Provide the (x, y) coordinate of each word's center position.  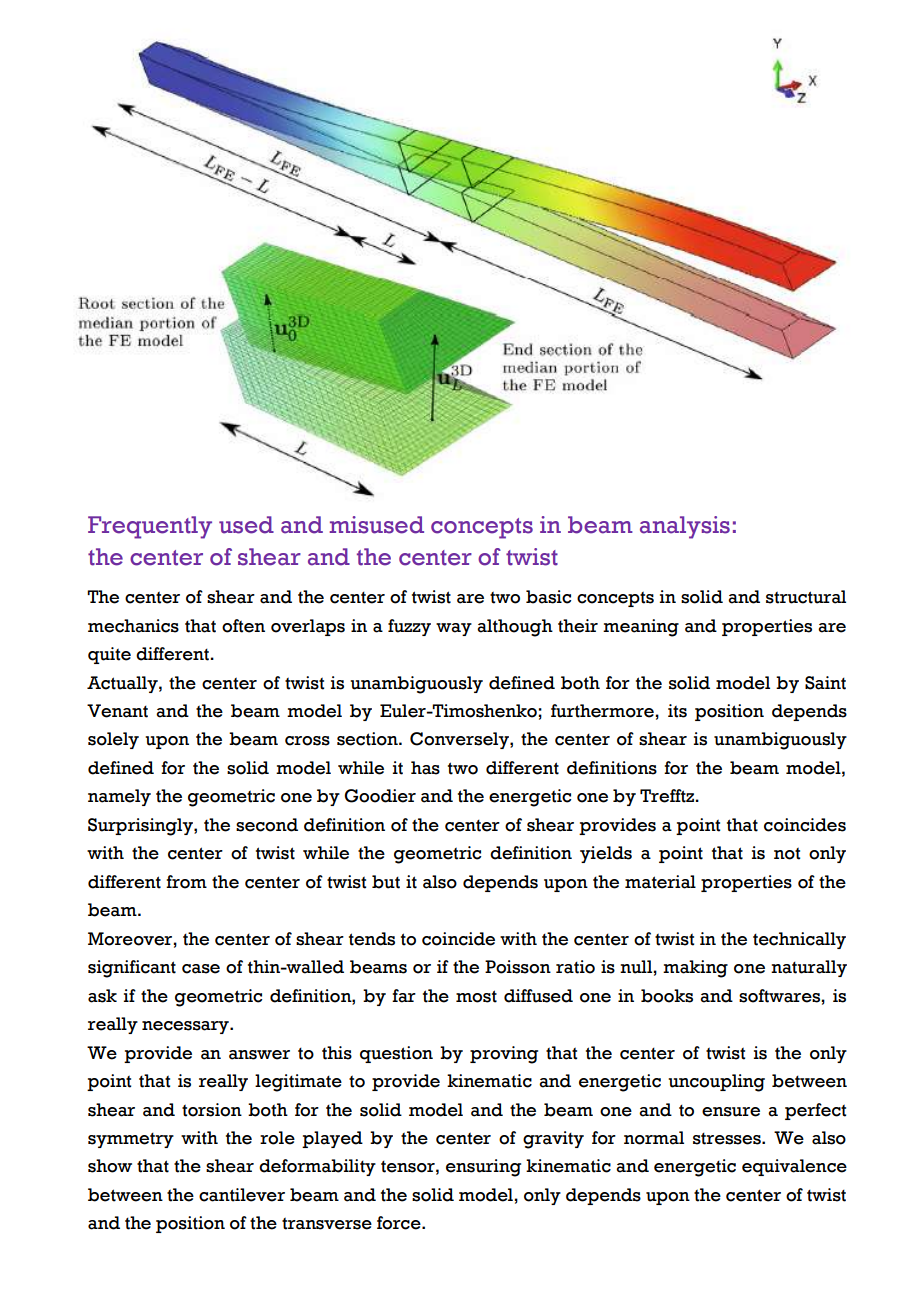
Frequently (150, 527)
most (476, 996)
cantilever (242, 1195)
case (201, 969)
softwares (779, 996)
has (425, 768)
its (677, 711)
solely (113, 740)
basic (548, 597)
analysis (685, 527)
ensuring (483, 1168)
